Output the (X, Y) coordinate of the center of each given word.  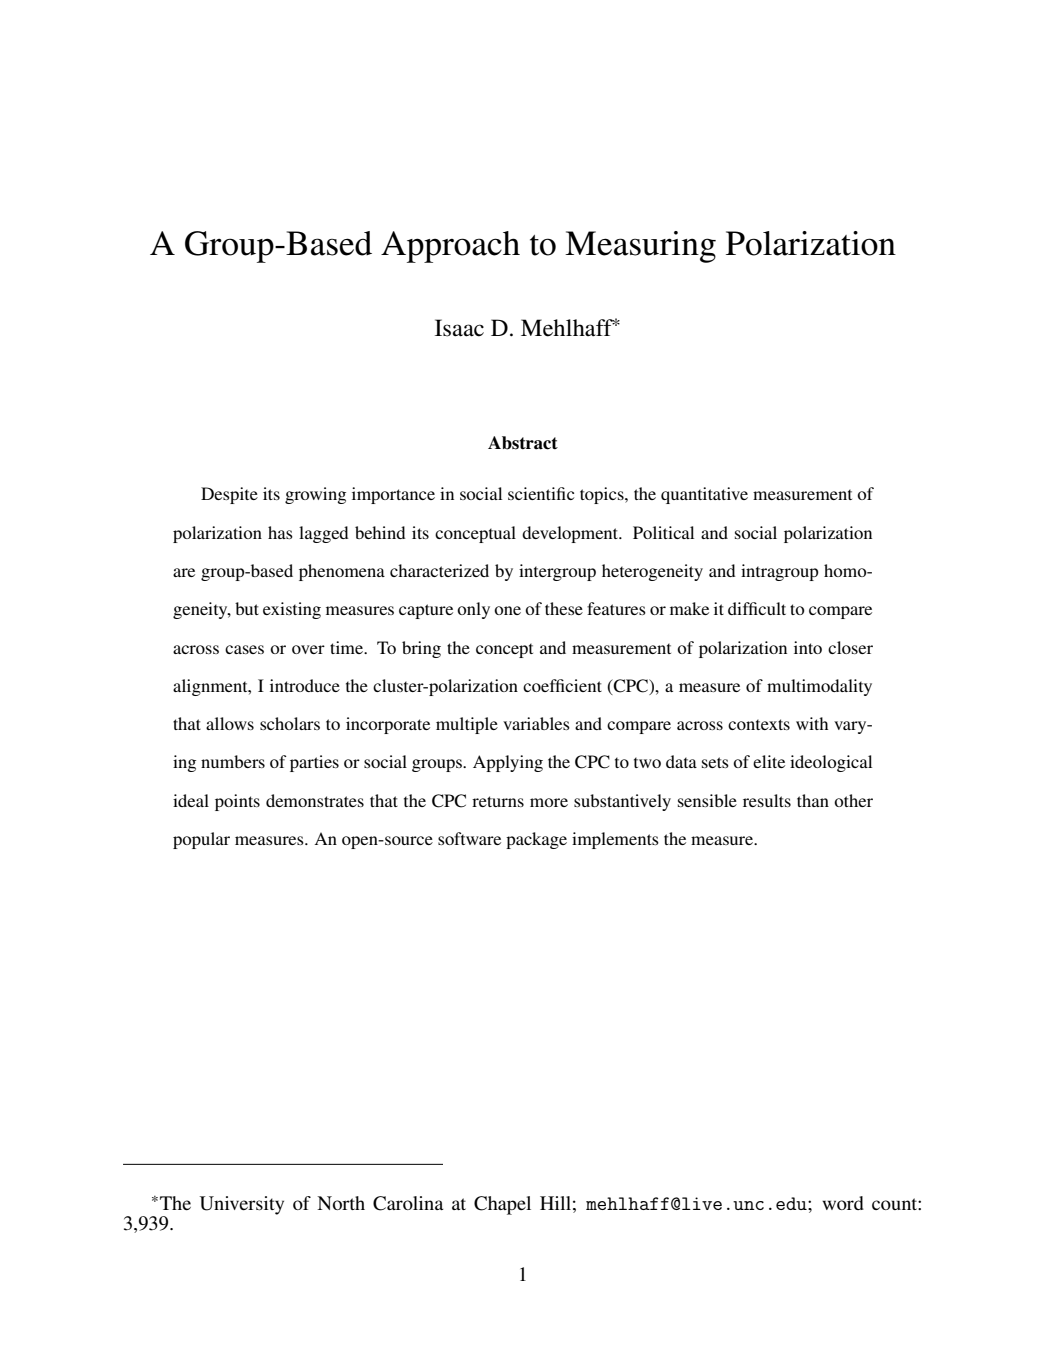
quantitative (704, 495)
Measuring (640, 247)
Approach (450, 247)
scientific (541, 493)
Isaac (459, 328)
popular (201, 840)
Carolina (408, 1203)
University (242, 1205)
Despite (229, 495)
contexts (759, 724)
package (536, 840)
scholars (290, 723)
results (767, 800)
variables (536, 723)
